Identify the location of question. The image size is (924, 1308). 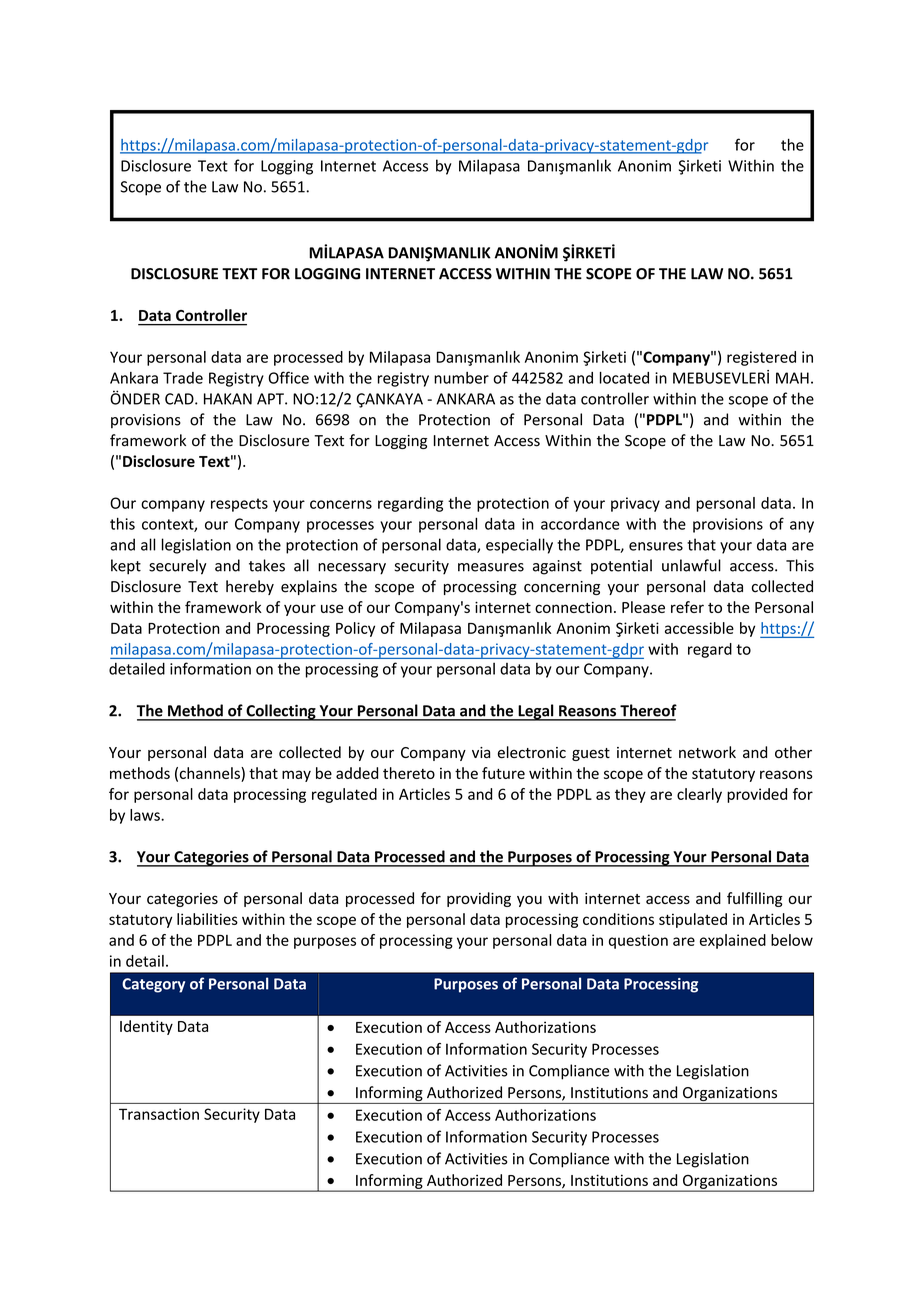
(638, 941).
